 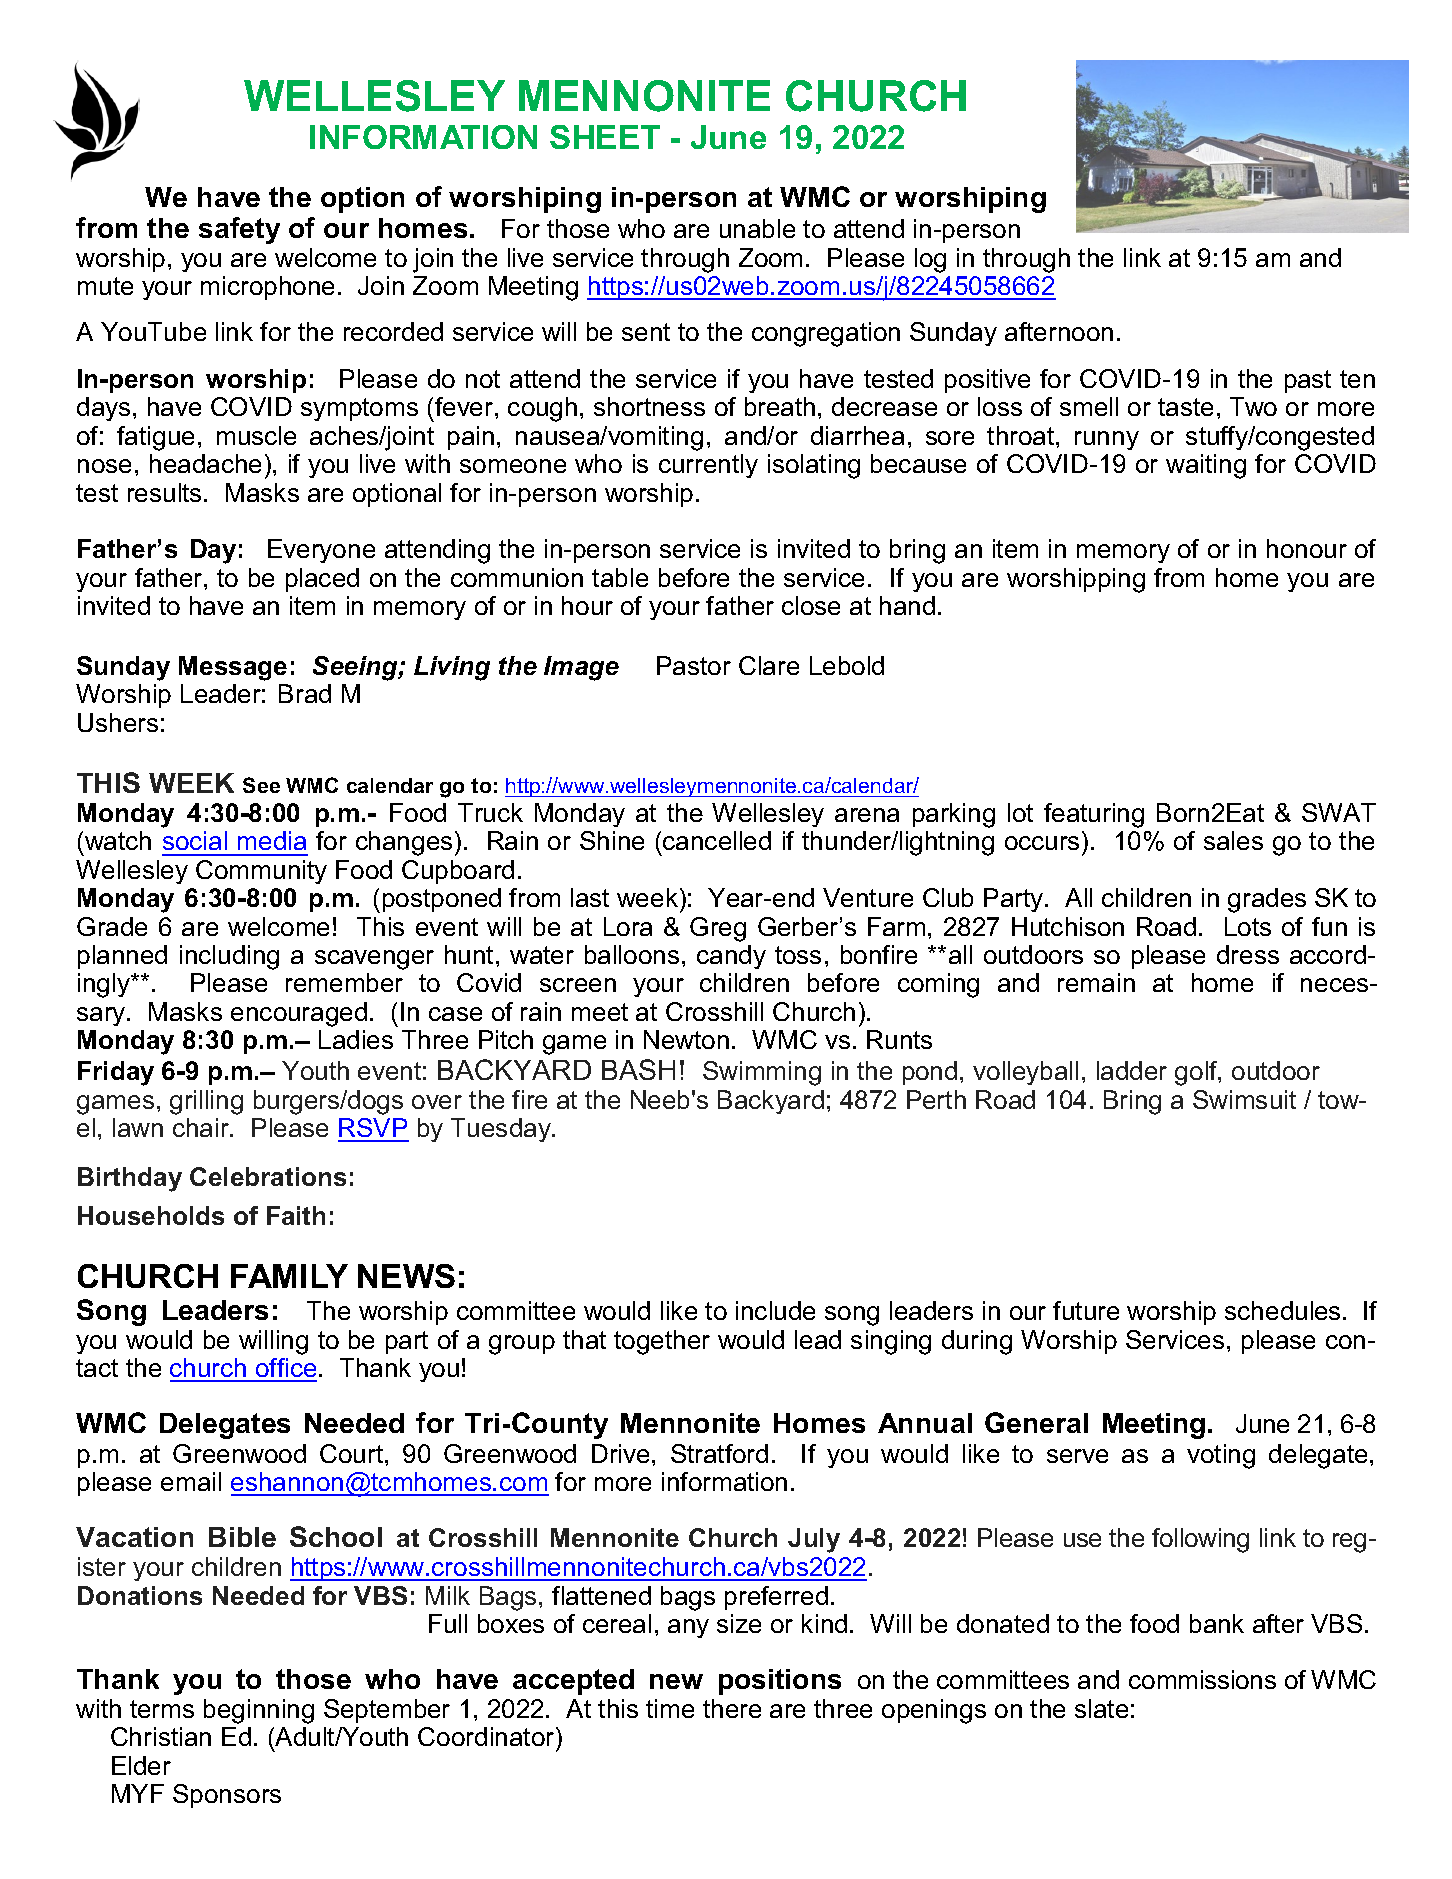 What do you see at coordinates (259, 1711) in the image?
I see `beginning` at bounding box center [259, 1711].
